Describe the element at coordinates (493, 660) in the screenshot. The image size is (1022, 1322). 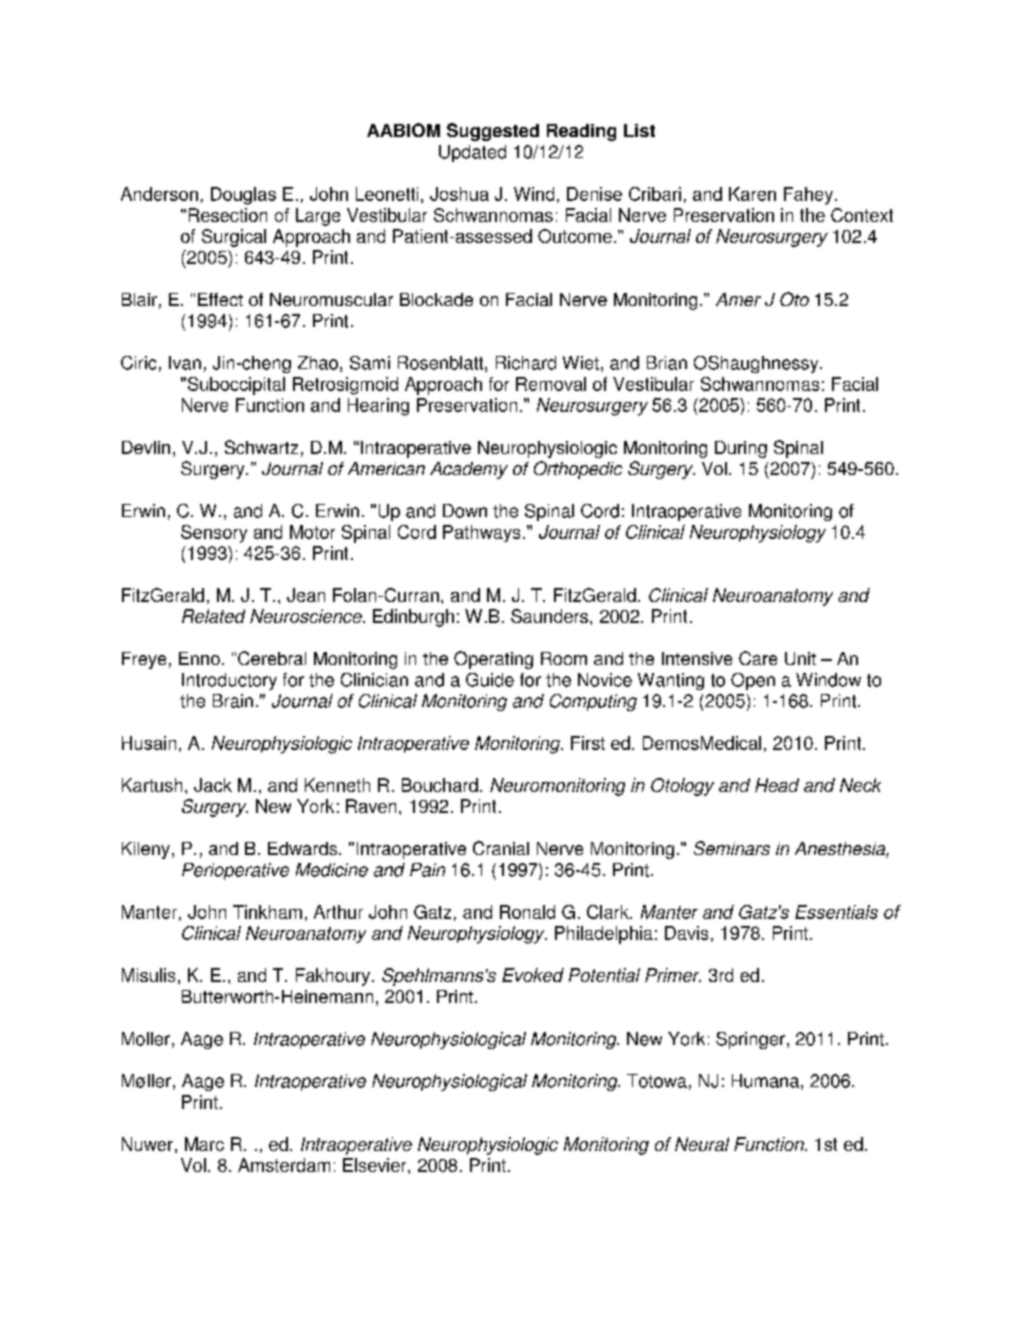
I see `Operating` at that location.
